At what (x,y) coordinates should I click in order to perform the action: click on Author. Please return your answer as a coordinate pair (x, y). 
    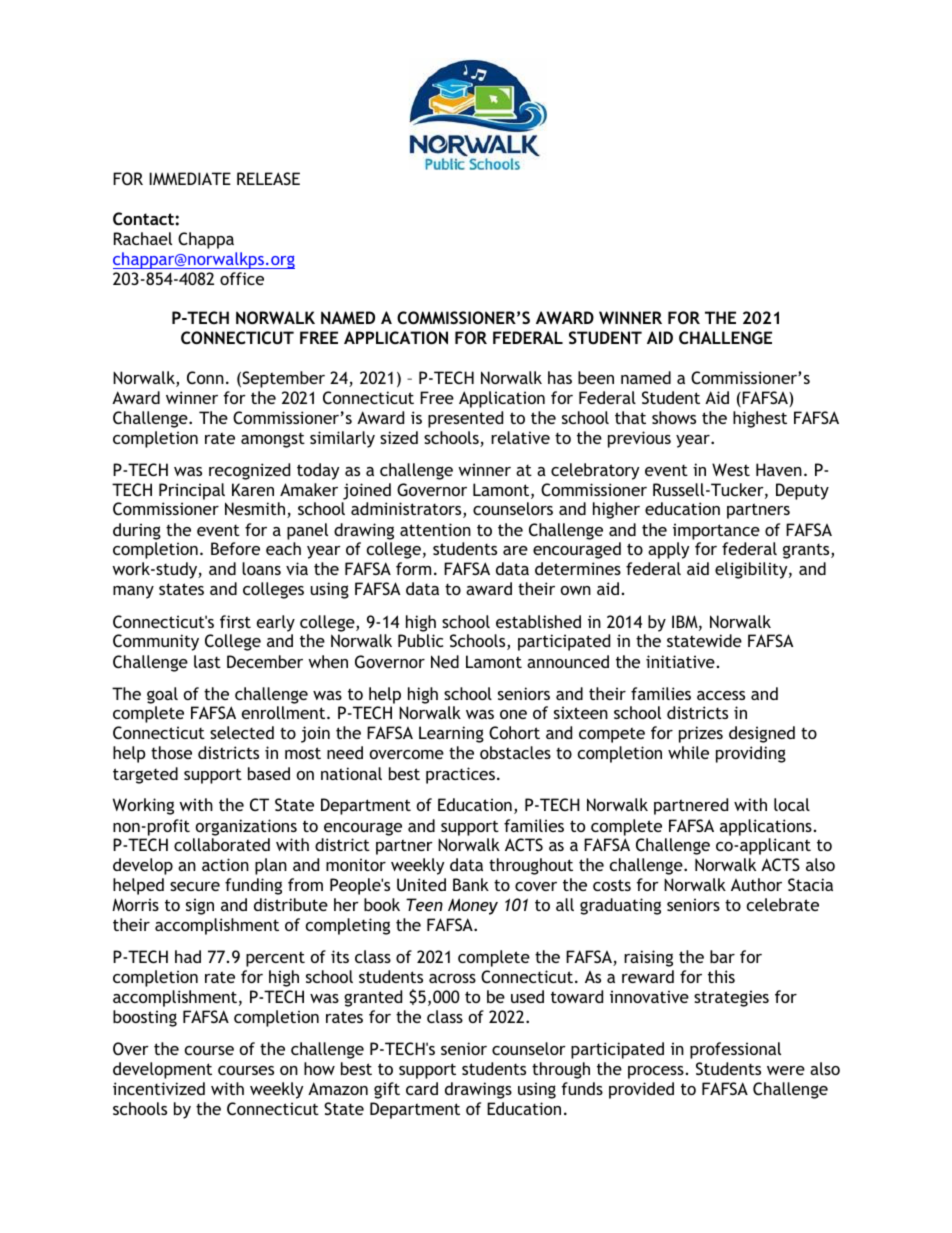
    Looking at the image, I should click on (756, 884).
